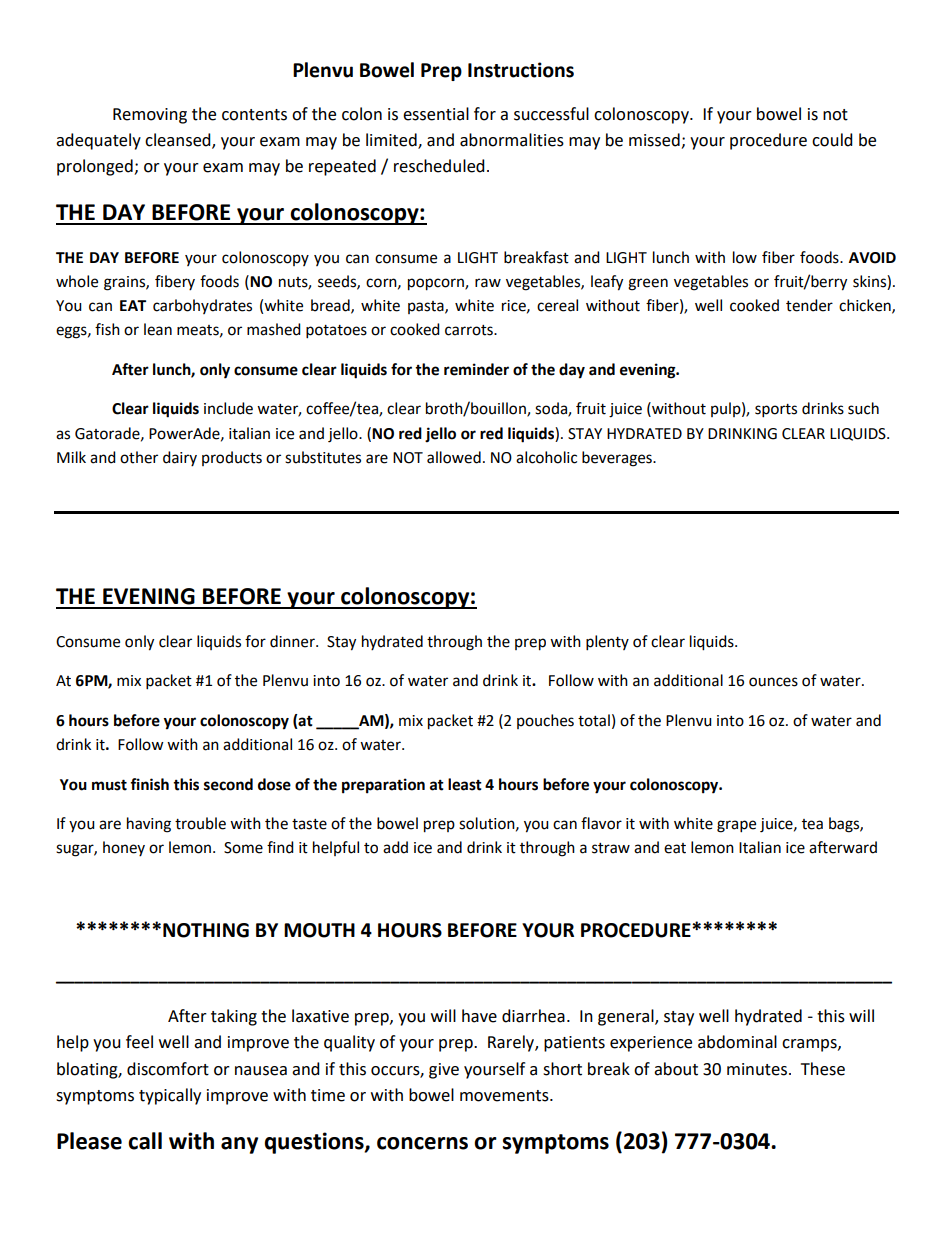 The height and width of the image is (1233, 952). I want to click on Removing, so click(150, 116).
